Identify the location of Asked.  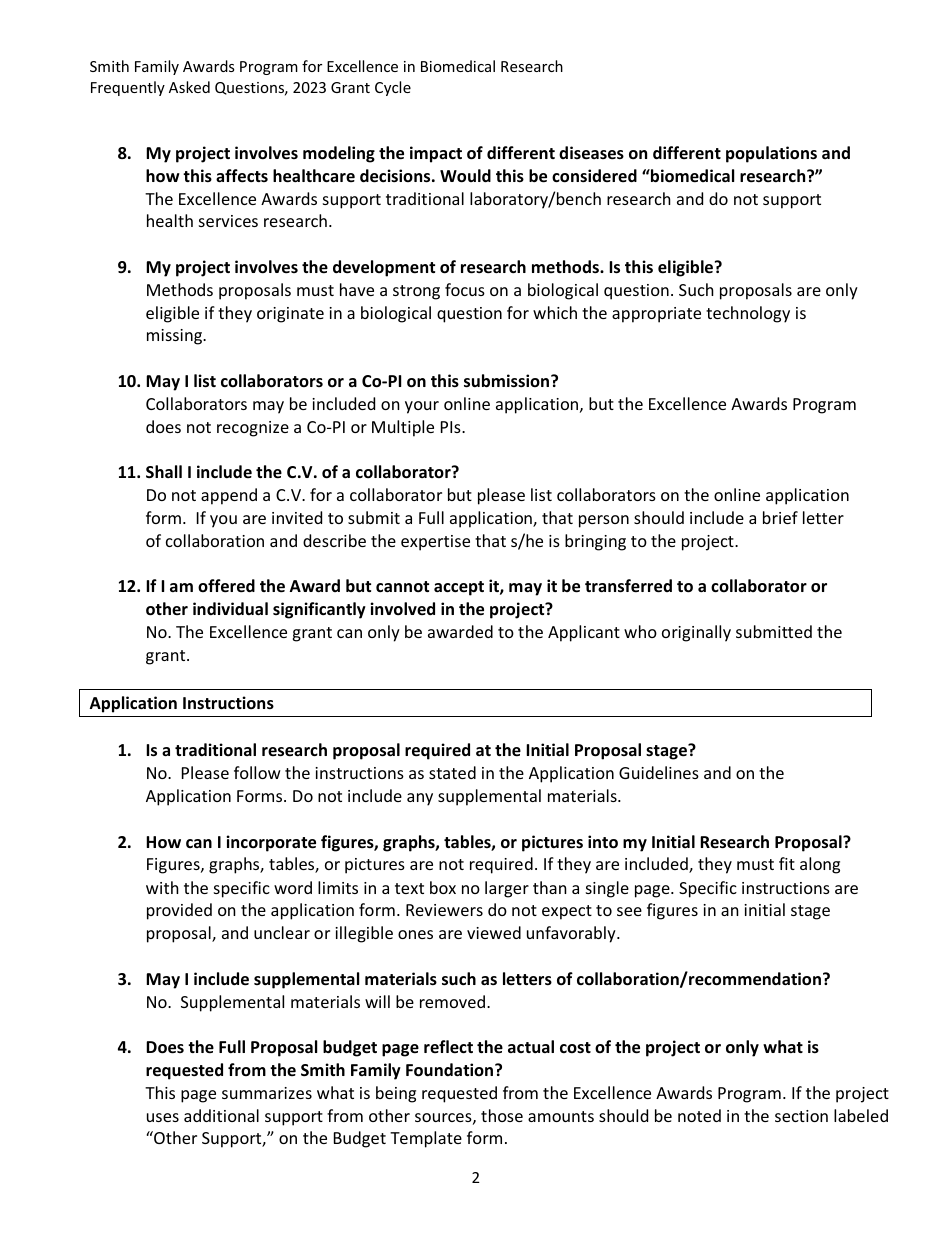
(189, 87).
